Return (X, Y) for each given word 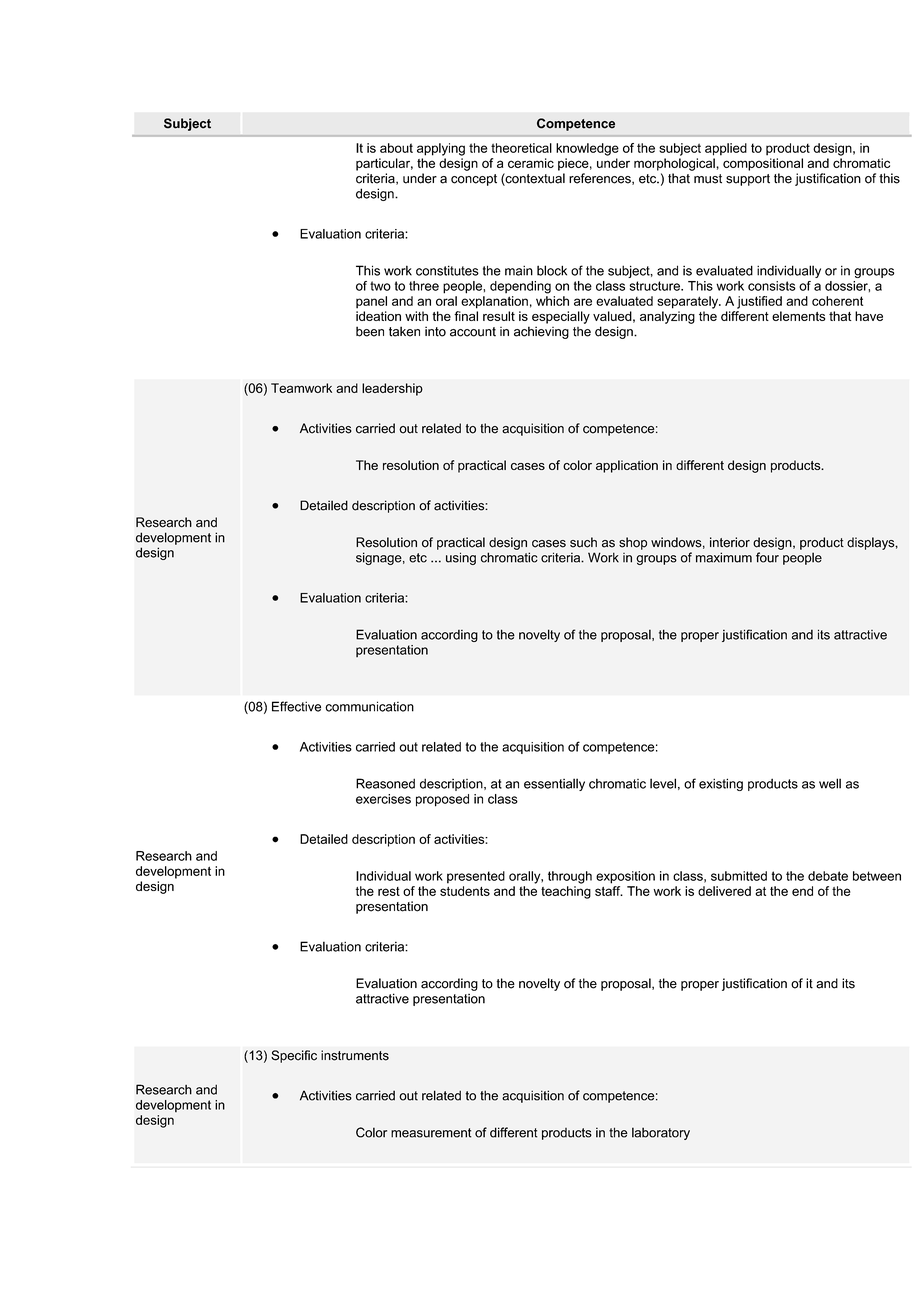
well (830, 783)
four (767, 557)
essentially (554, 784)
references (601, 179)
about (396, 148)
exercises (383, 799)
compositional (763, 164)
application (627, 466)
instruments (355, 1055)
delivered (724, 891)
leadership (392, 389)
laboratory (661, 1133)
